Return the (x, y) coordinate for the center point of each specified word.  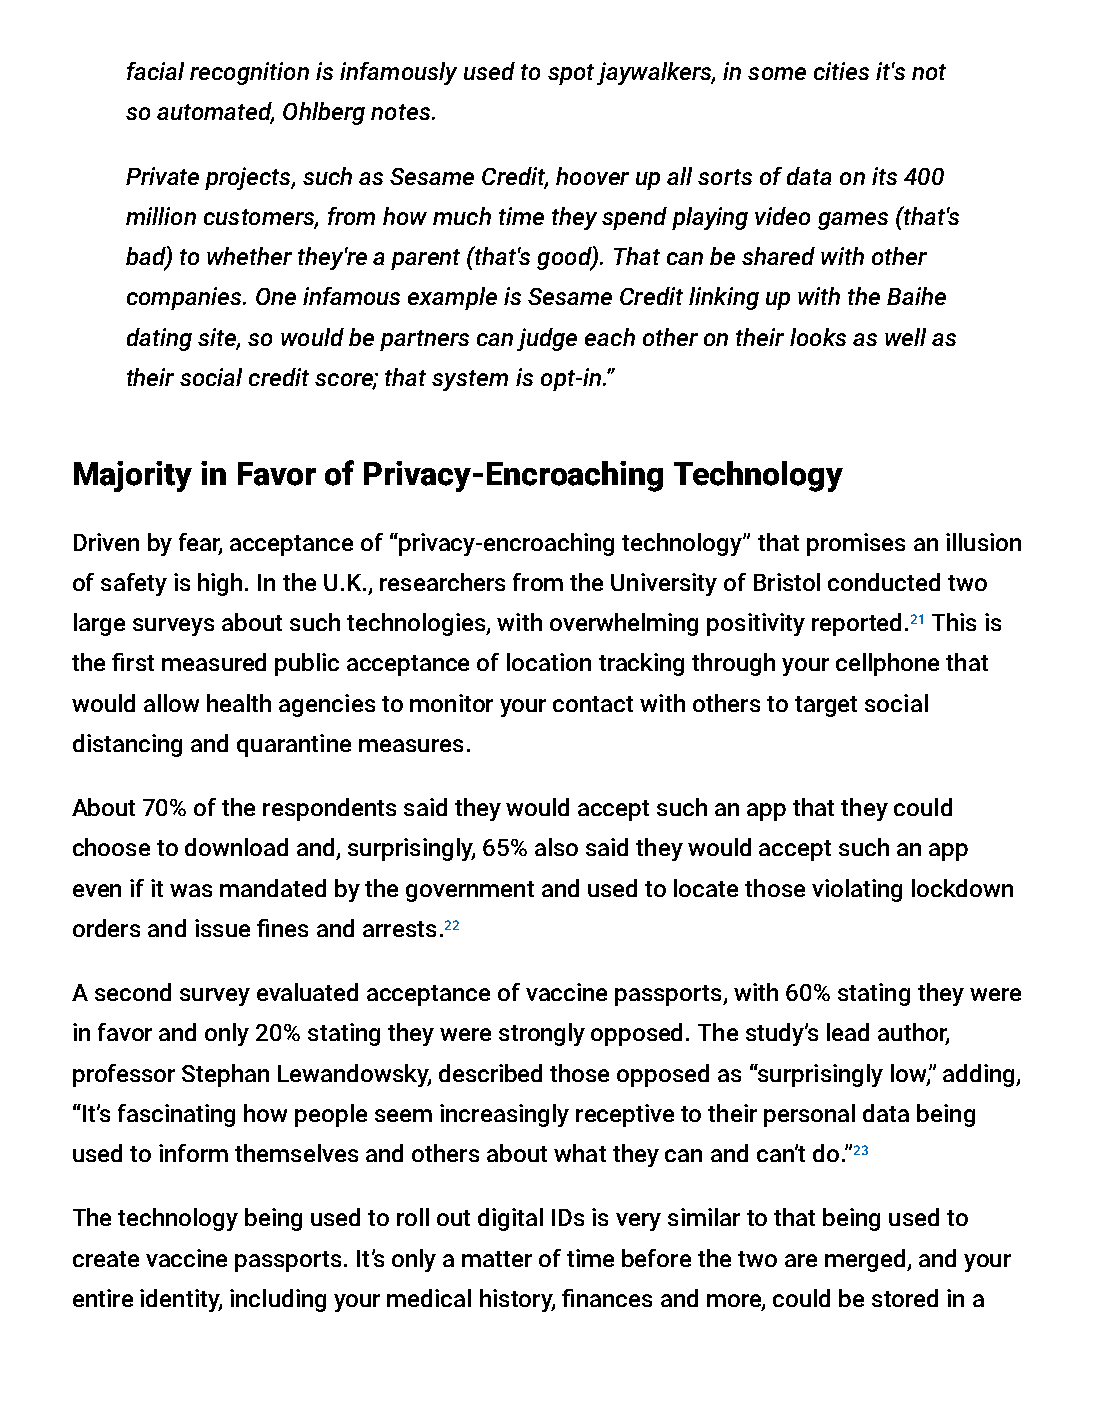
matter (497, 1259)
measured (214, 662)
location (549, 662)
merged (866, 1260)
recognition (249, 73)
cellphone (887, 664)
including (278, 1300)
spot (571, 74)
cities (841, 71)
